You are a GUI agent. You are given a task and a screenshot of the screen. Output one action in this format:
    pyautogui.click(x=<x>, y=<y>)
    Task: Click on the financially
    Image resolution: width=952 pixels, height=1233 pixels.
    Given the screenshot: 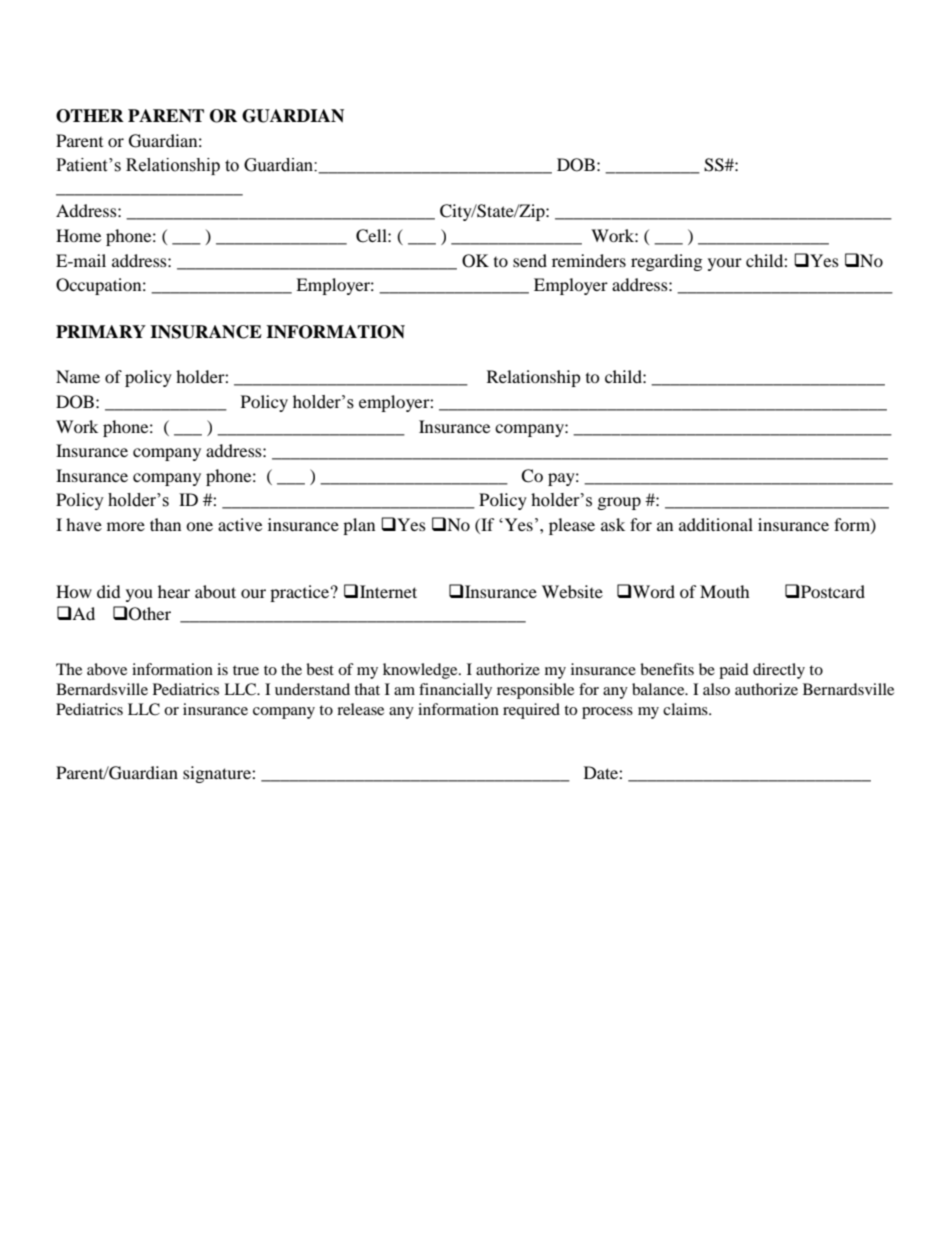 What is the action you would take?
    pyautogui.click(x=455, y=691)
